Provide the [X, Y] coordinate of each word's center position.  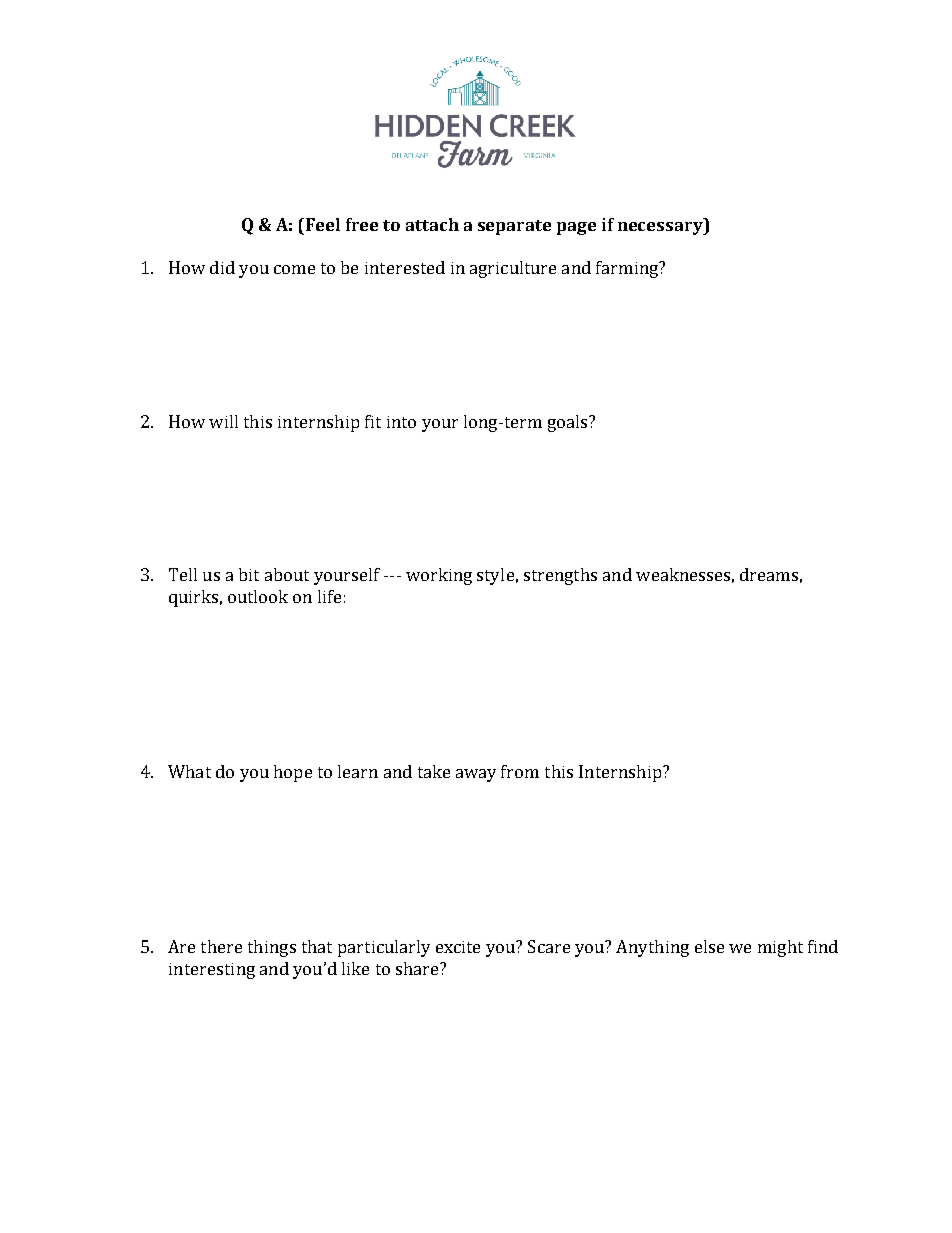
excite [458, 947]
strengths [560, 576]
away [476, 775]
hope [293, 773]
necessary [661, 228]
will [223, 421]
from [520, 771]
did [222, 267]
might [780, 948]
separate [514, 227]
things [272, 948]
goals [567, 423]
